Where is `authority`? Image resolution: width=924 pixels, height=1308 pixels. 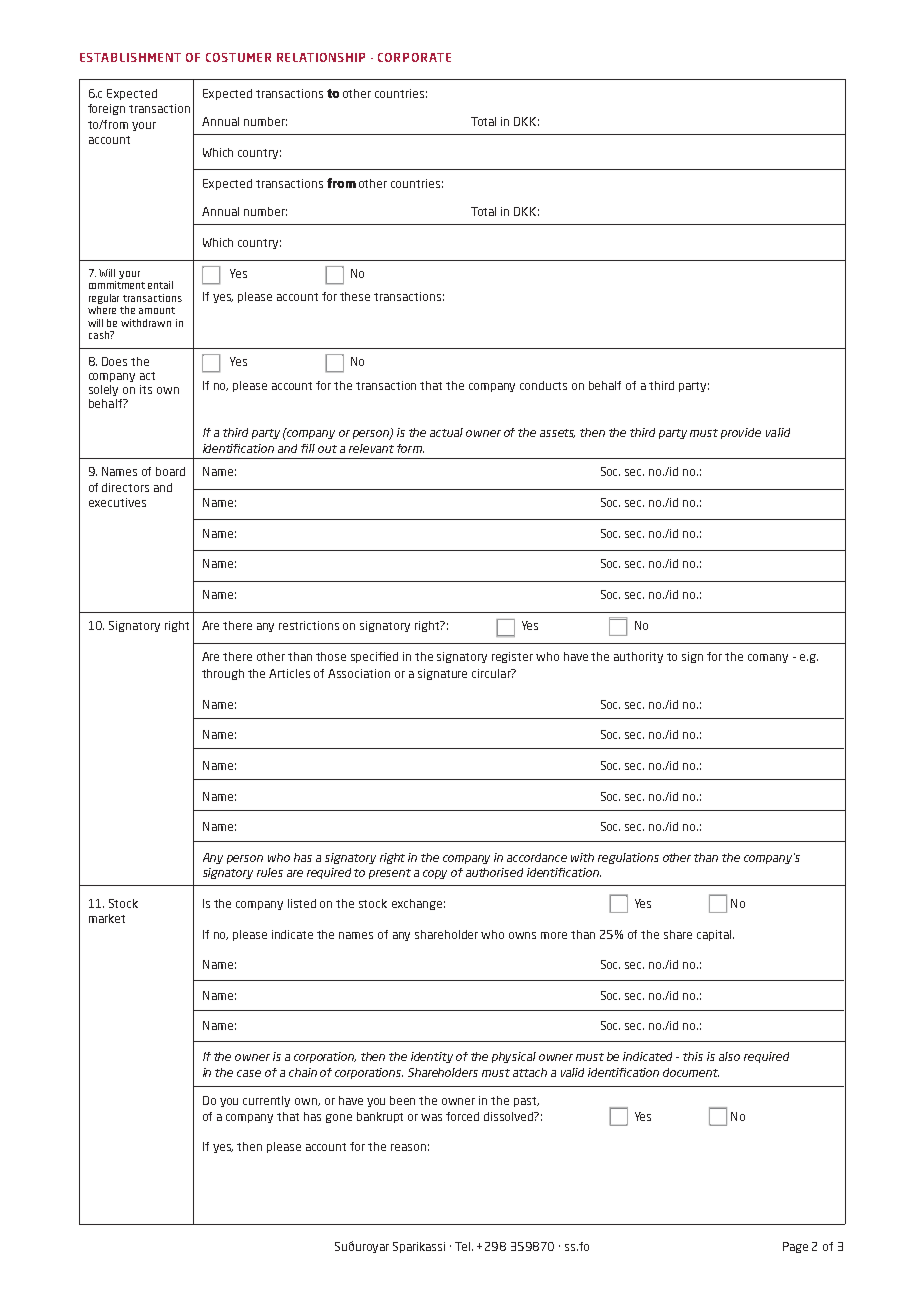
authority is located at coordinates (638, 657).
